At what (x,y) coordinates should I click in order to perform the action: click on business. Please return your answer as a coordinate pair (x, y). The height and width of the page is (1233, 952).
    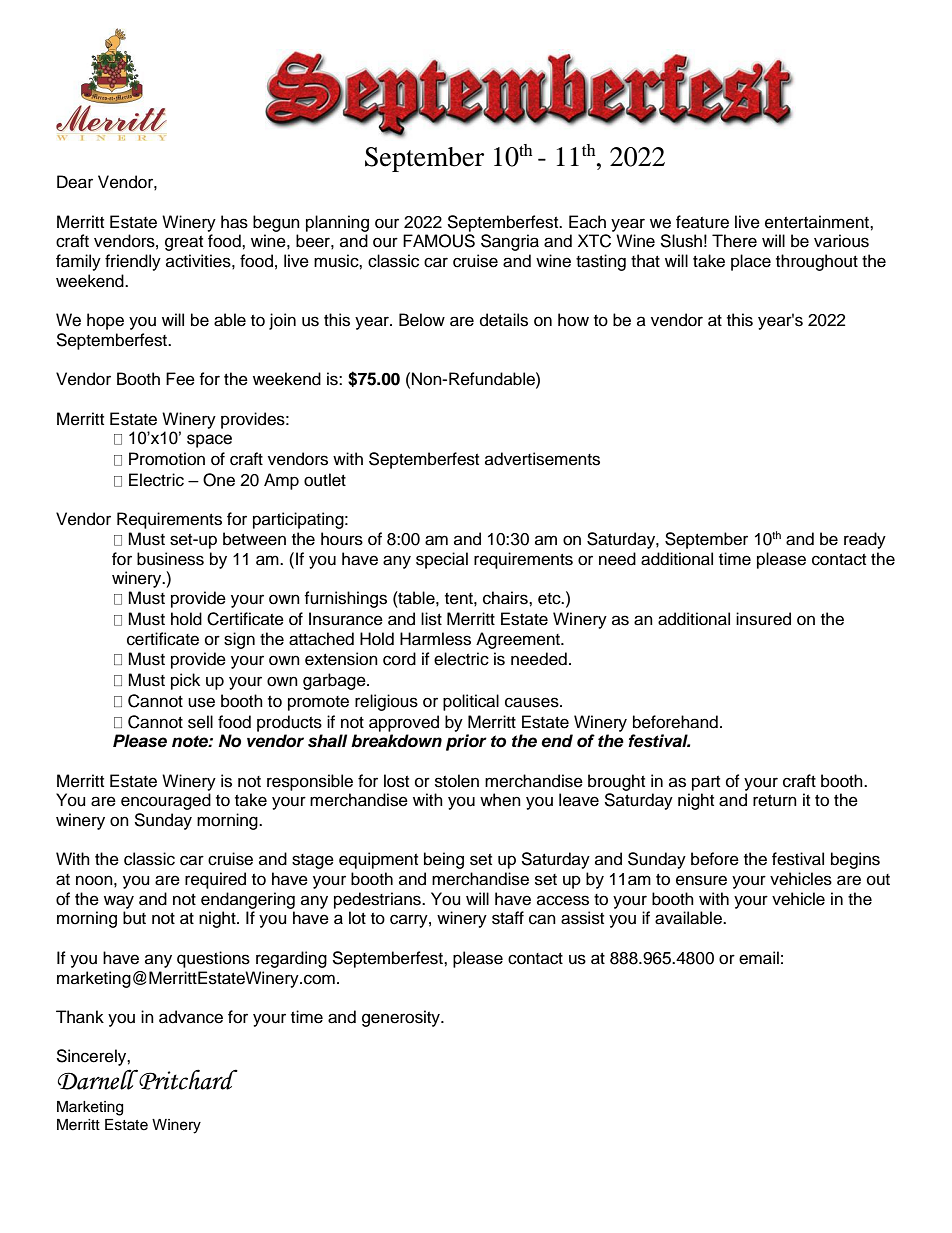
    Looking at the image, I should click on (170, 559).
